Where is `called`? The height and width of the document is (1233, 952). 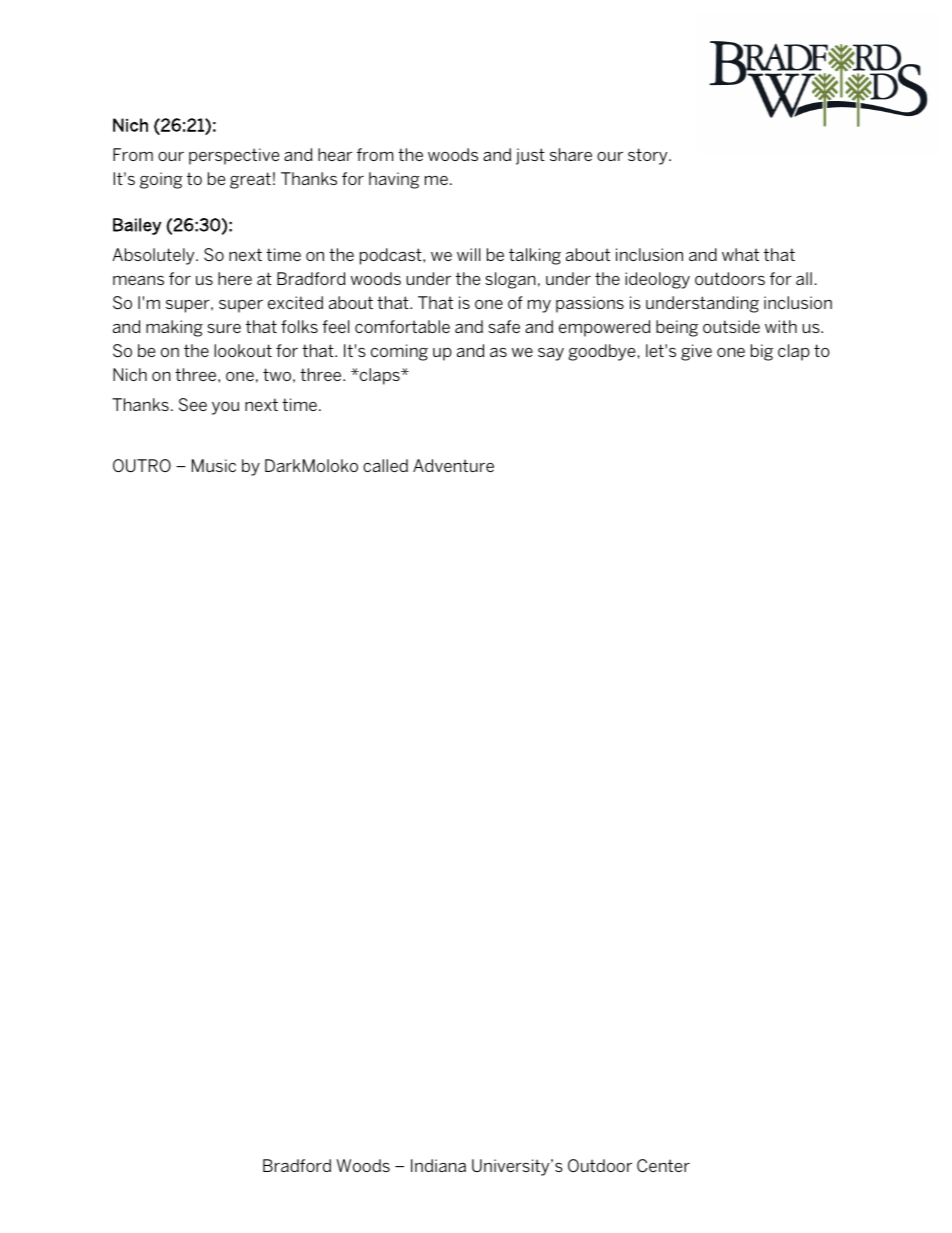 called is located at coordinates (385, 465).
